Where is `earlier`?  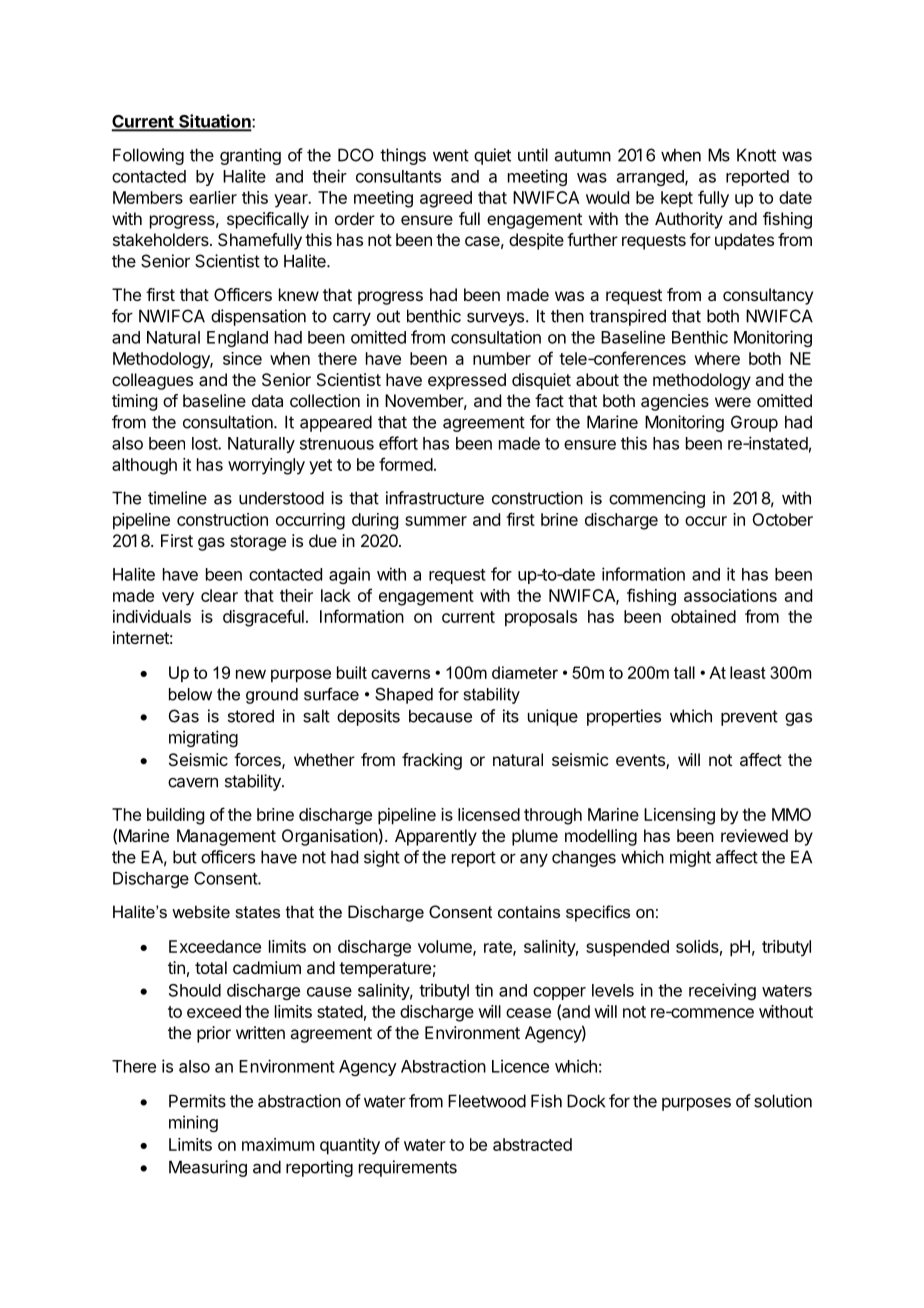 earlier is located at coordinates (213, 197).
